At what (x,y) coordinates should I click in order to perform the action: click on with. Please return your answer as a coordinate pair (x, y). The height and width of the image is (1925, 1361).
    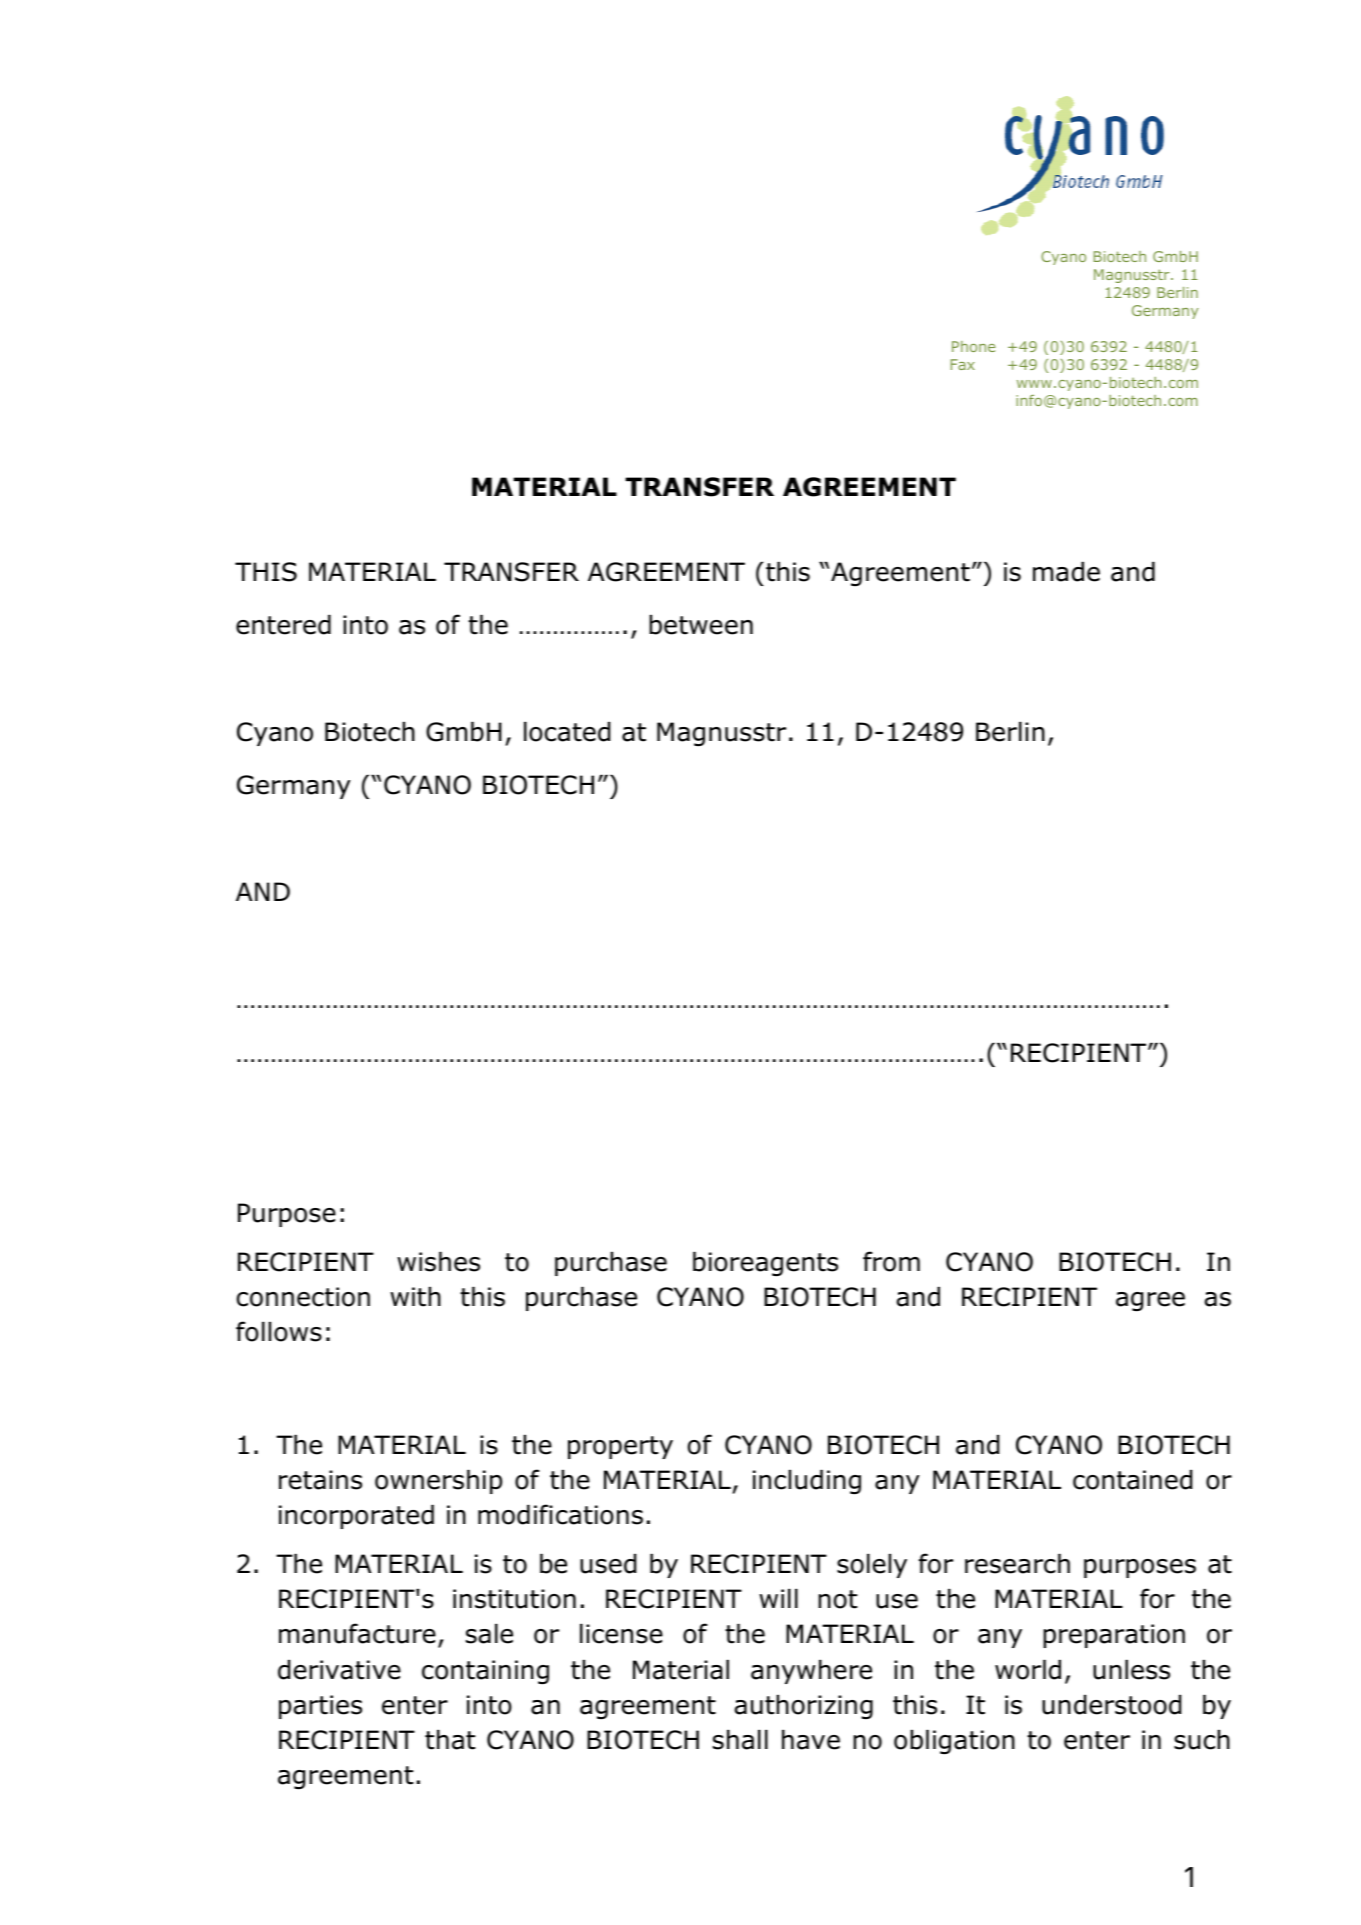
    Looking at the image, I should click on (415, 1297).
